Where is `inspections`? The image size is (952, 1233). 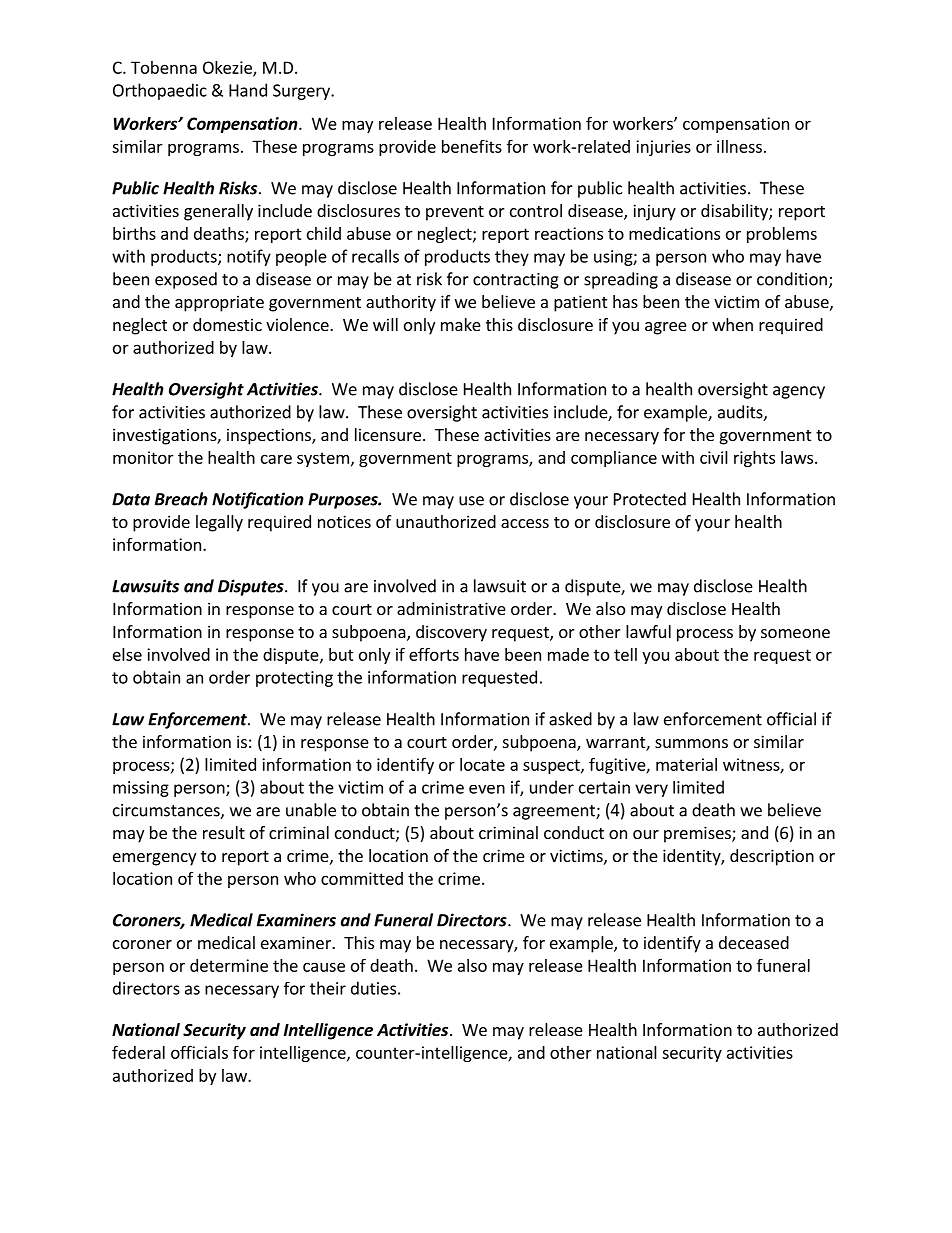
inspections is located at coordinates (270, 436).
